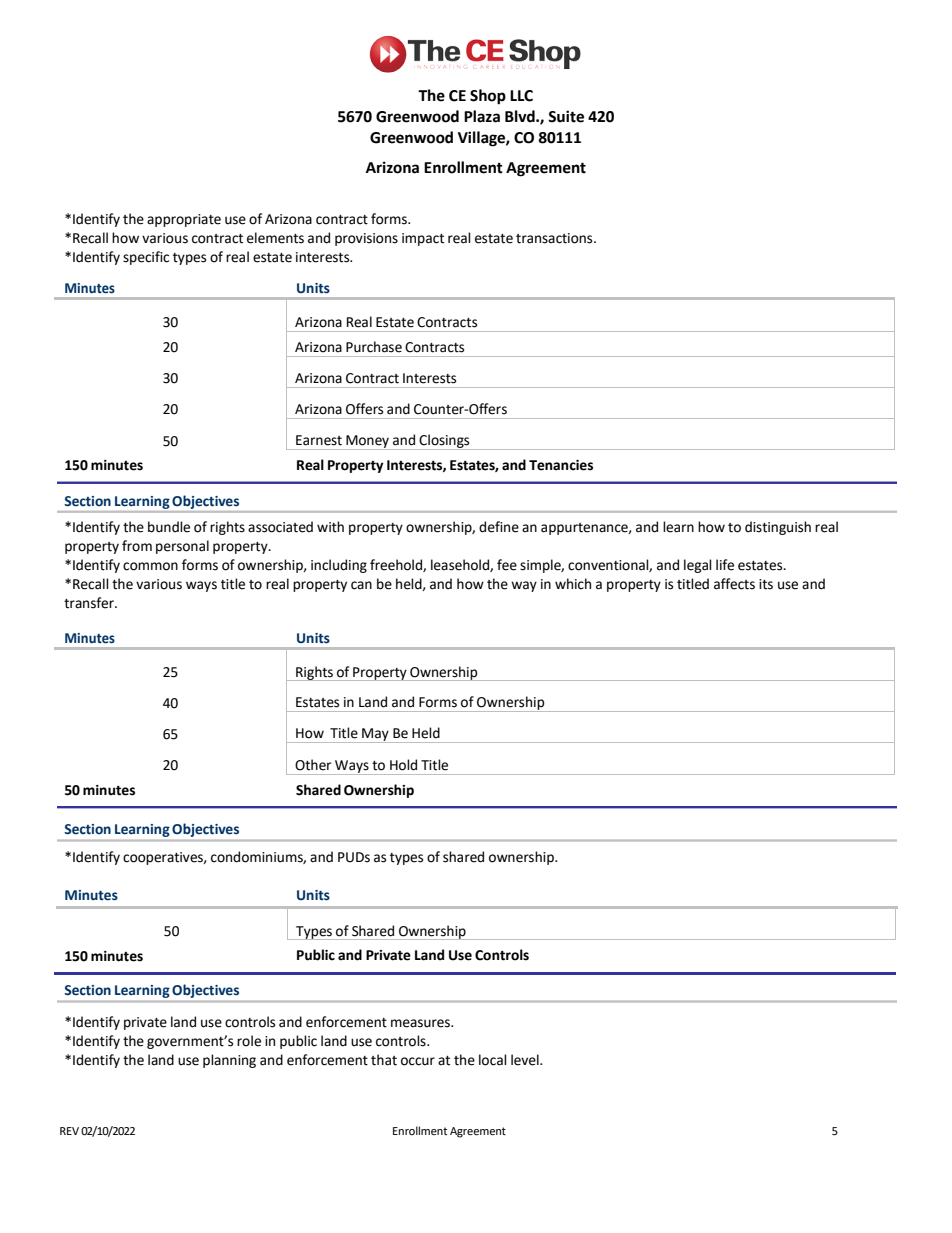 This screenshot has height=1233, width=952. I want to click on appropriate, so click(184, 220).
